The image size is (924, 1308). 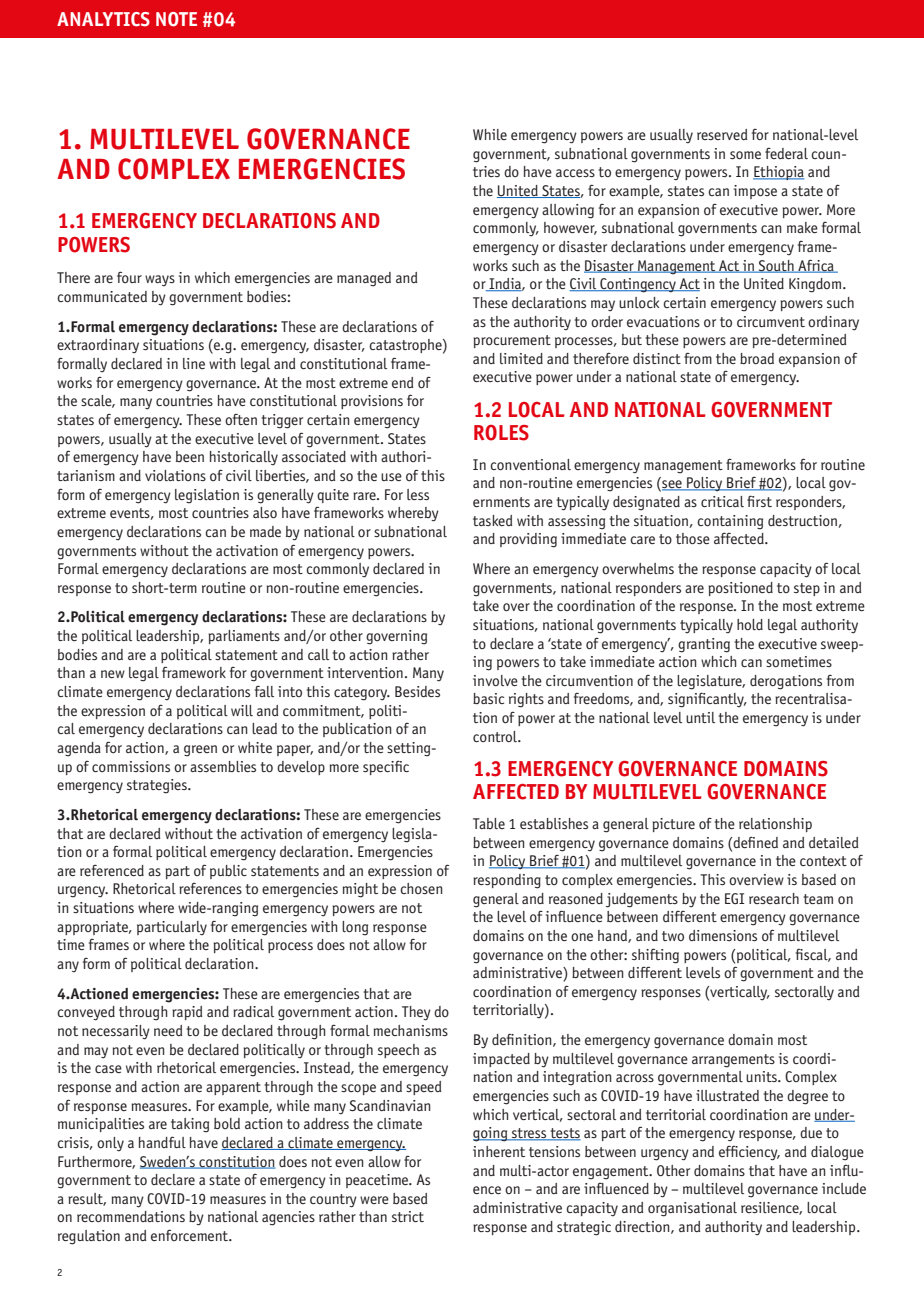 I want to click on access, so click(x=575, y=173).
